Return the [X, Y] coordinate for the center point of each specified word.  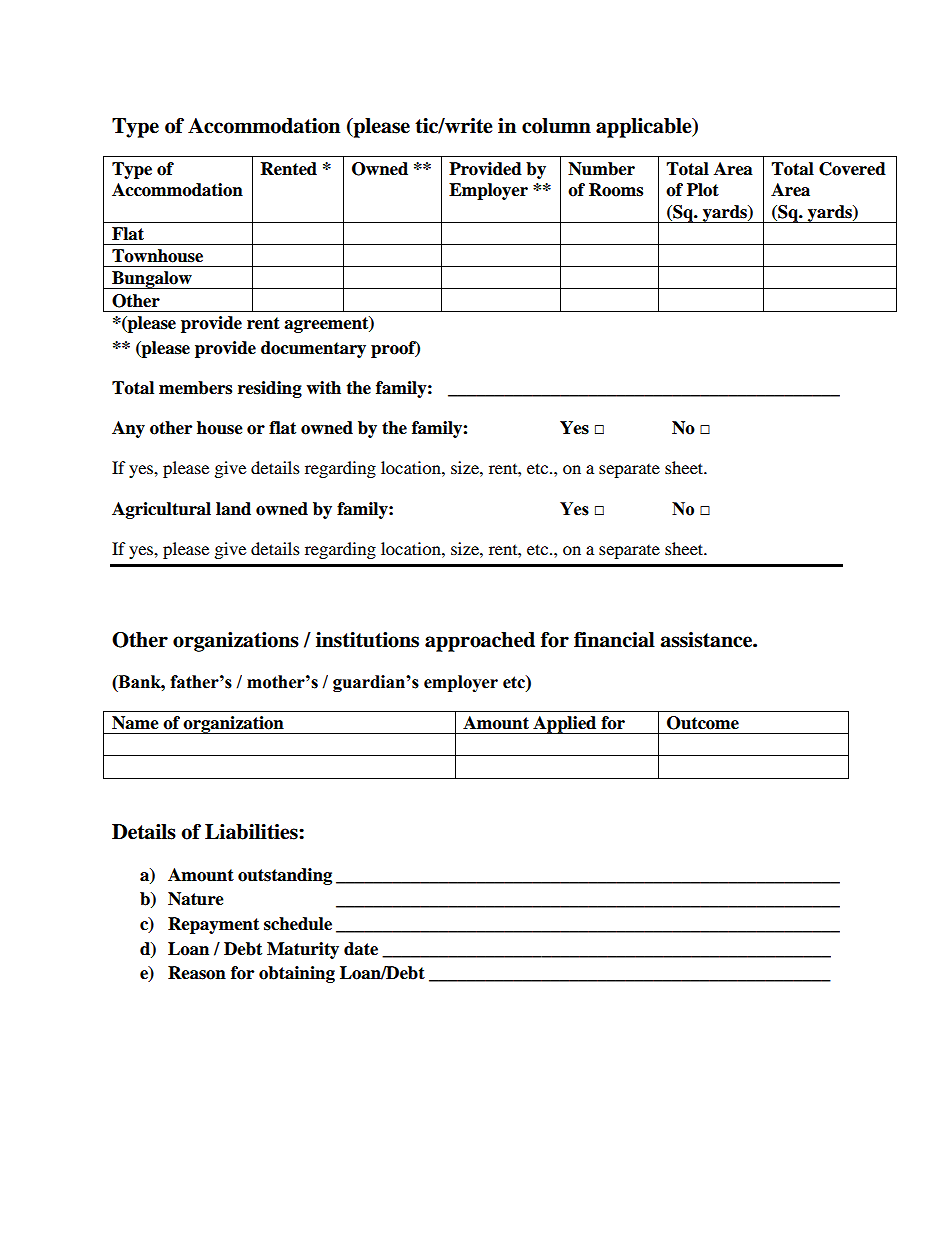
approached [480, 642]
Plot [703, 190]
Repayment [213, 925]
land [233, 509]
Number [601, 169]
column [556, 126]
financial [614, 640]
